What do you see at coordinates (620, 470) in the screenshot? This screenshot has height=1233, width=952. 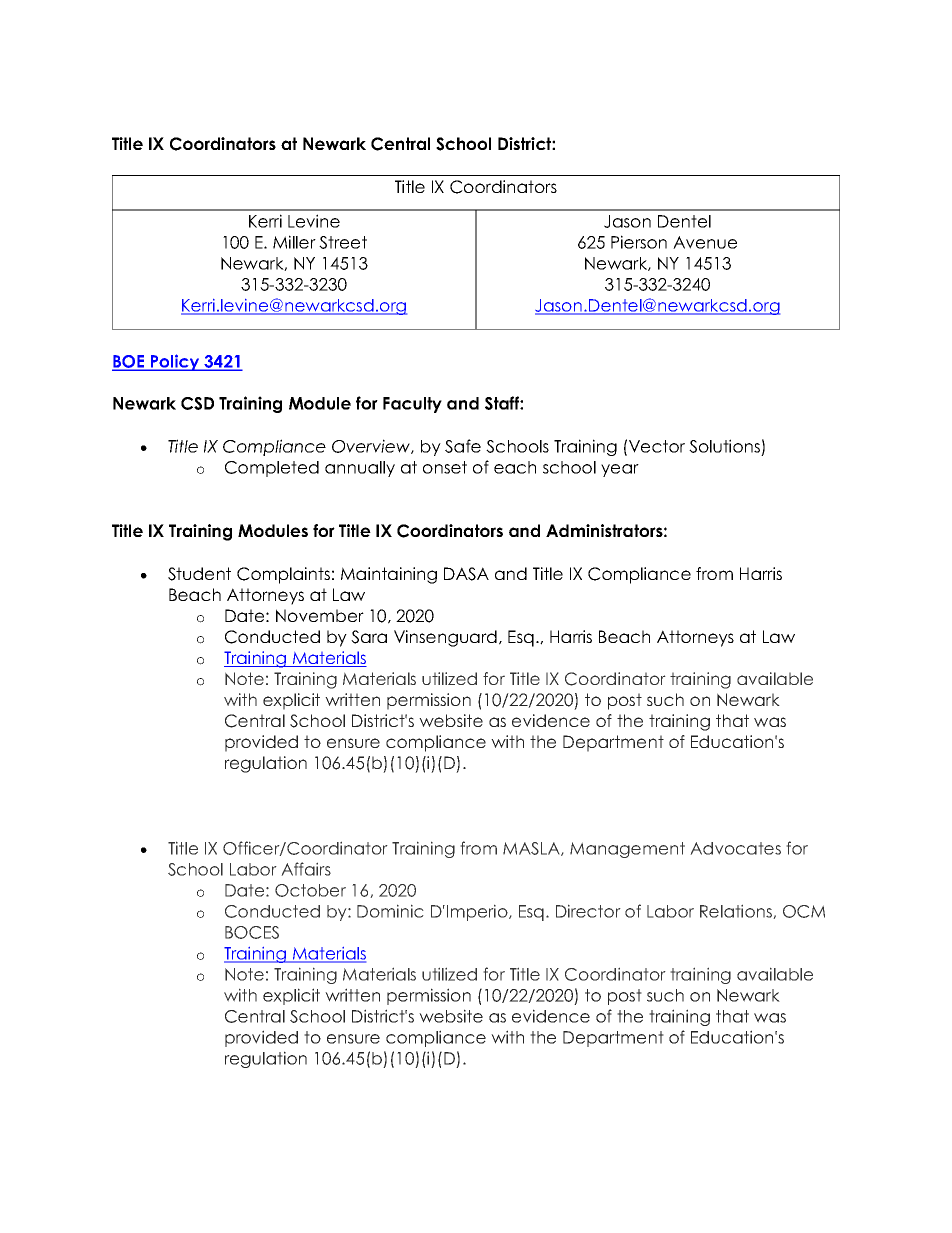 I see `year` at bounding box center [620, 470].
